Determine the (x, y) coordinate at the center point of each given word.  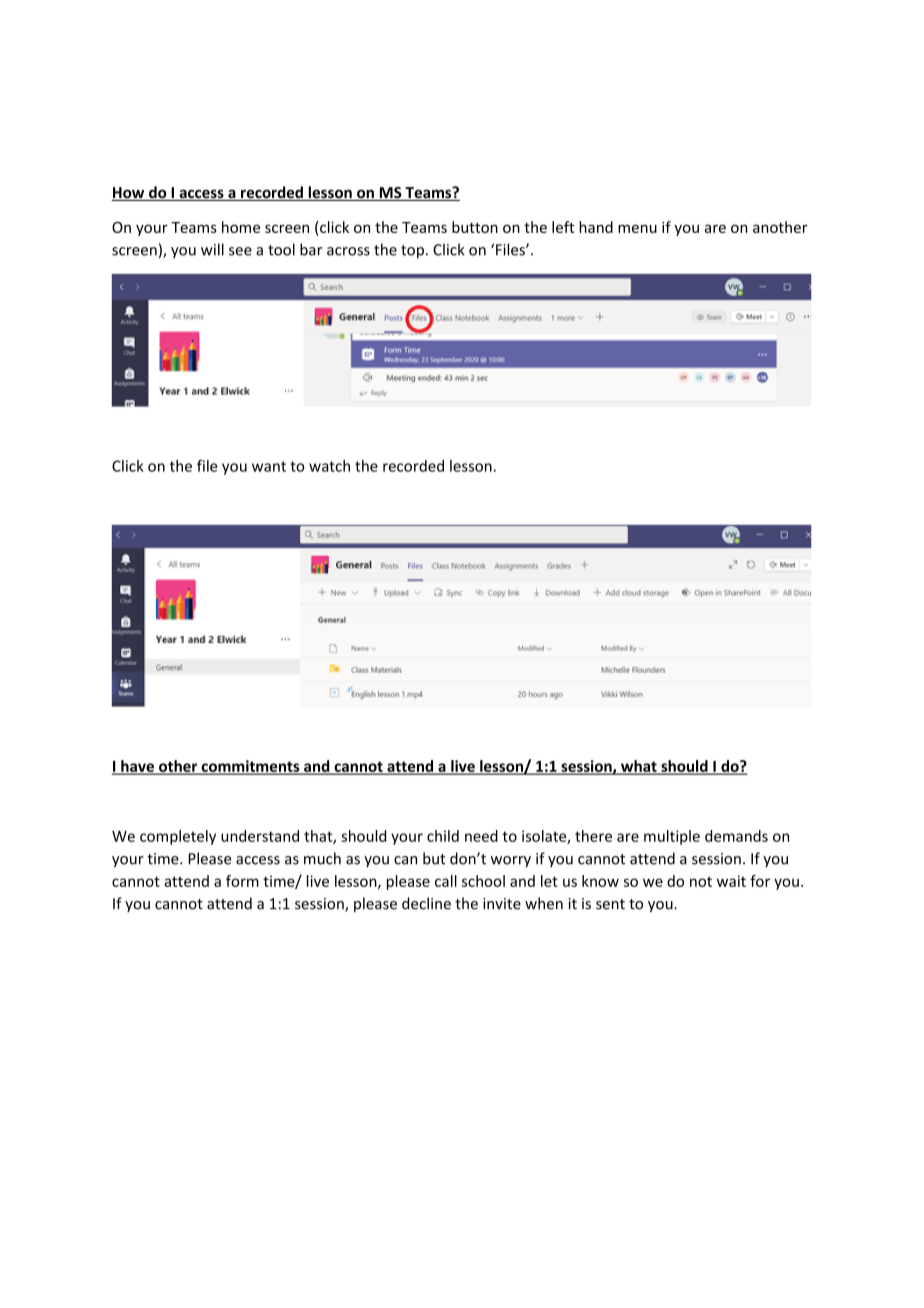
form (242, 881)
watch (329, 466)
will (212, 249)
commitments (250, 767)
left (563, 227)
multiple (672, 837)
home (241, 227)
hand (596, 227)
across (348, 251)
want (269, 466)
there (593, 836)
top (412, 252)
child (443, 836)
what (639, 767)
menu (637, 228)
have (137, 767)
